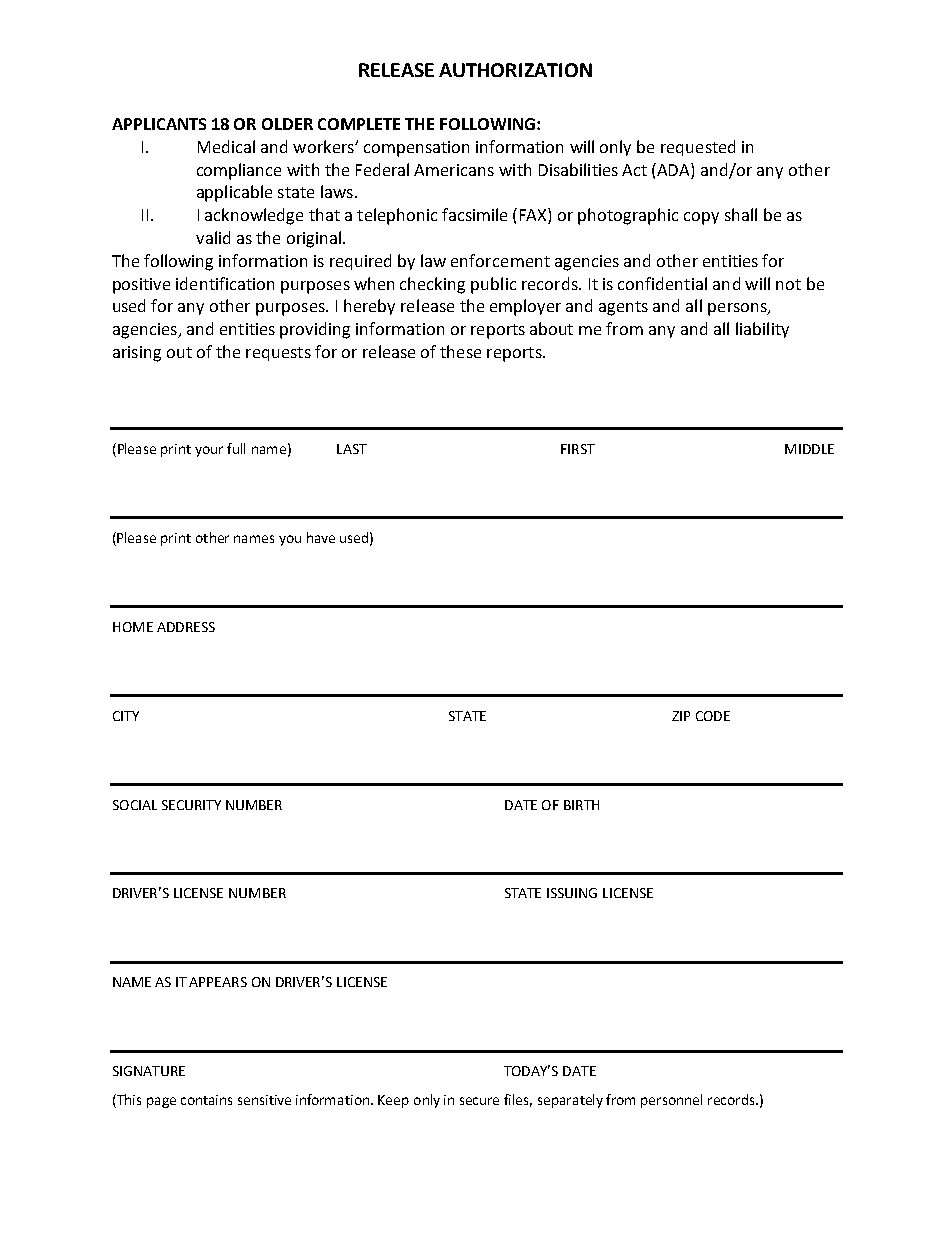 The image size is (952, 1233). I want to click on your, so click(209, 451).
